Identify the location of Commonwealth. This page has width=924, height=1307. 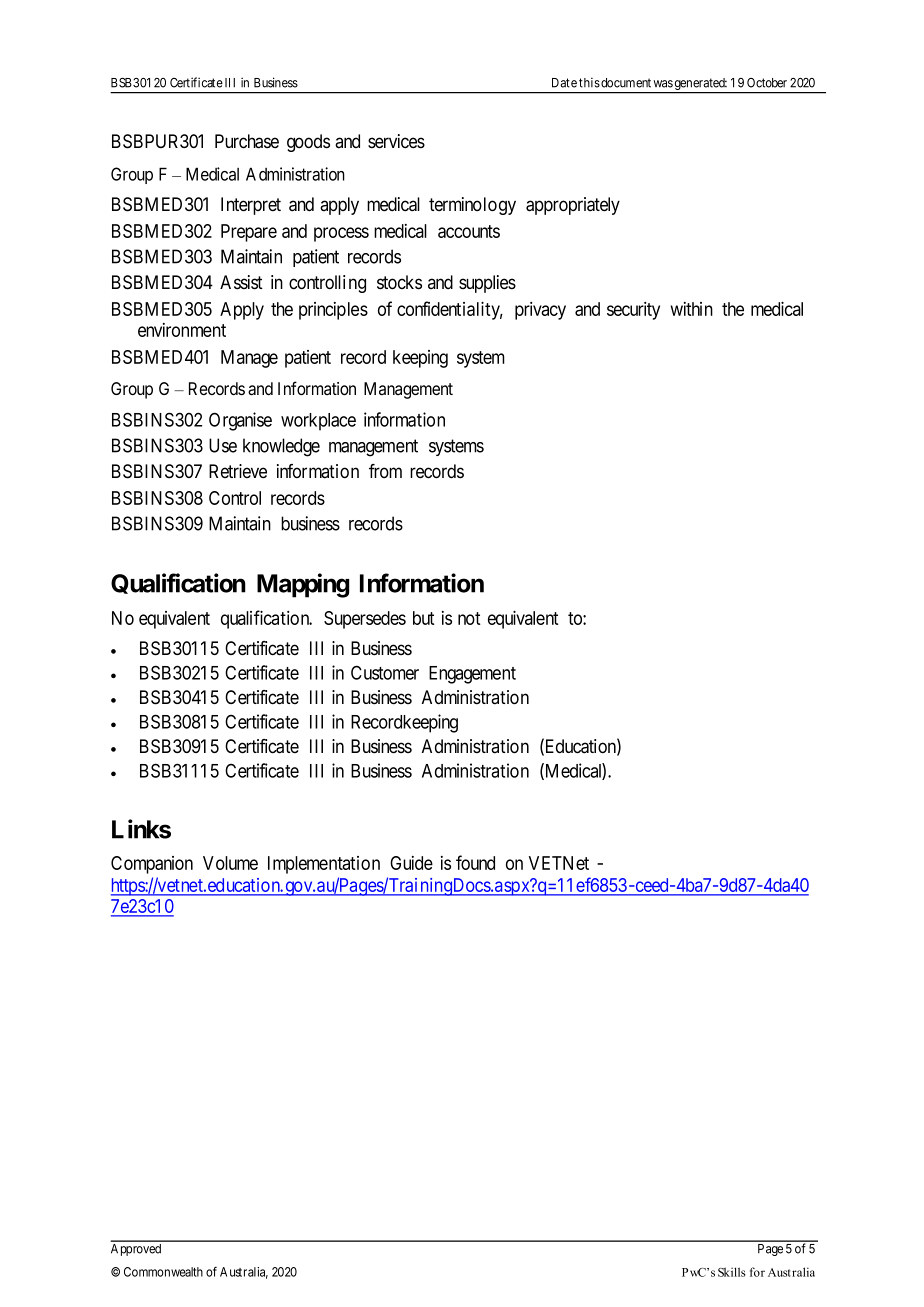
(163, 1272).
